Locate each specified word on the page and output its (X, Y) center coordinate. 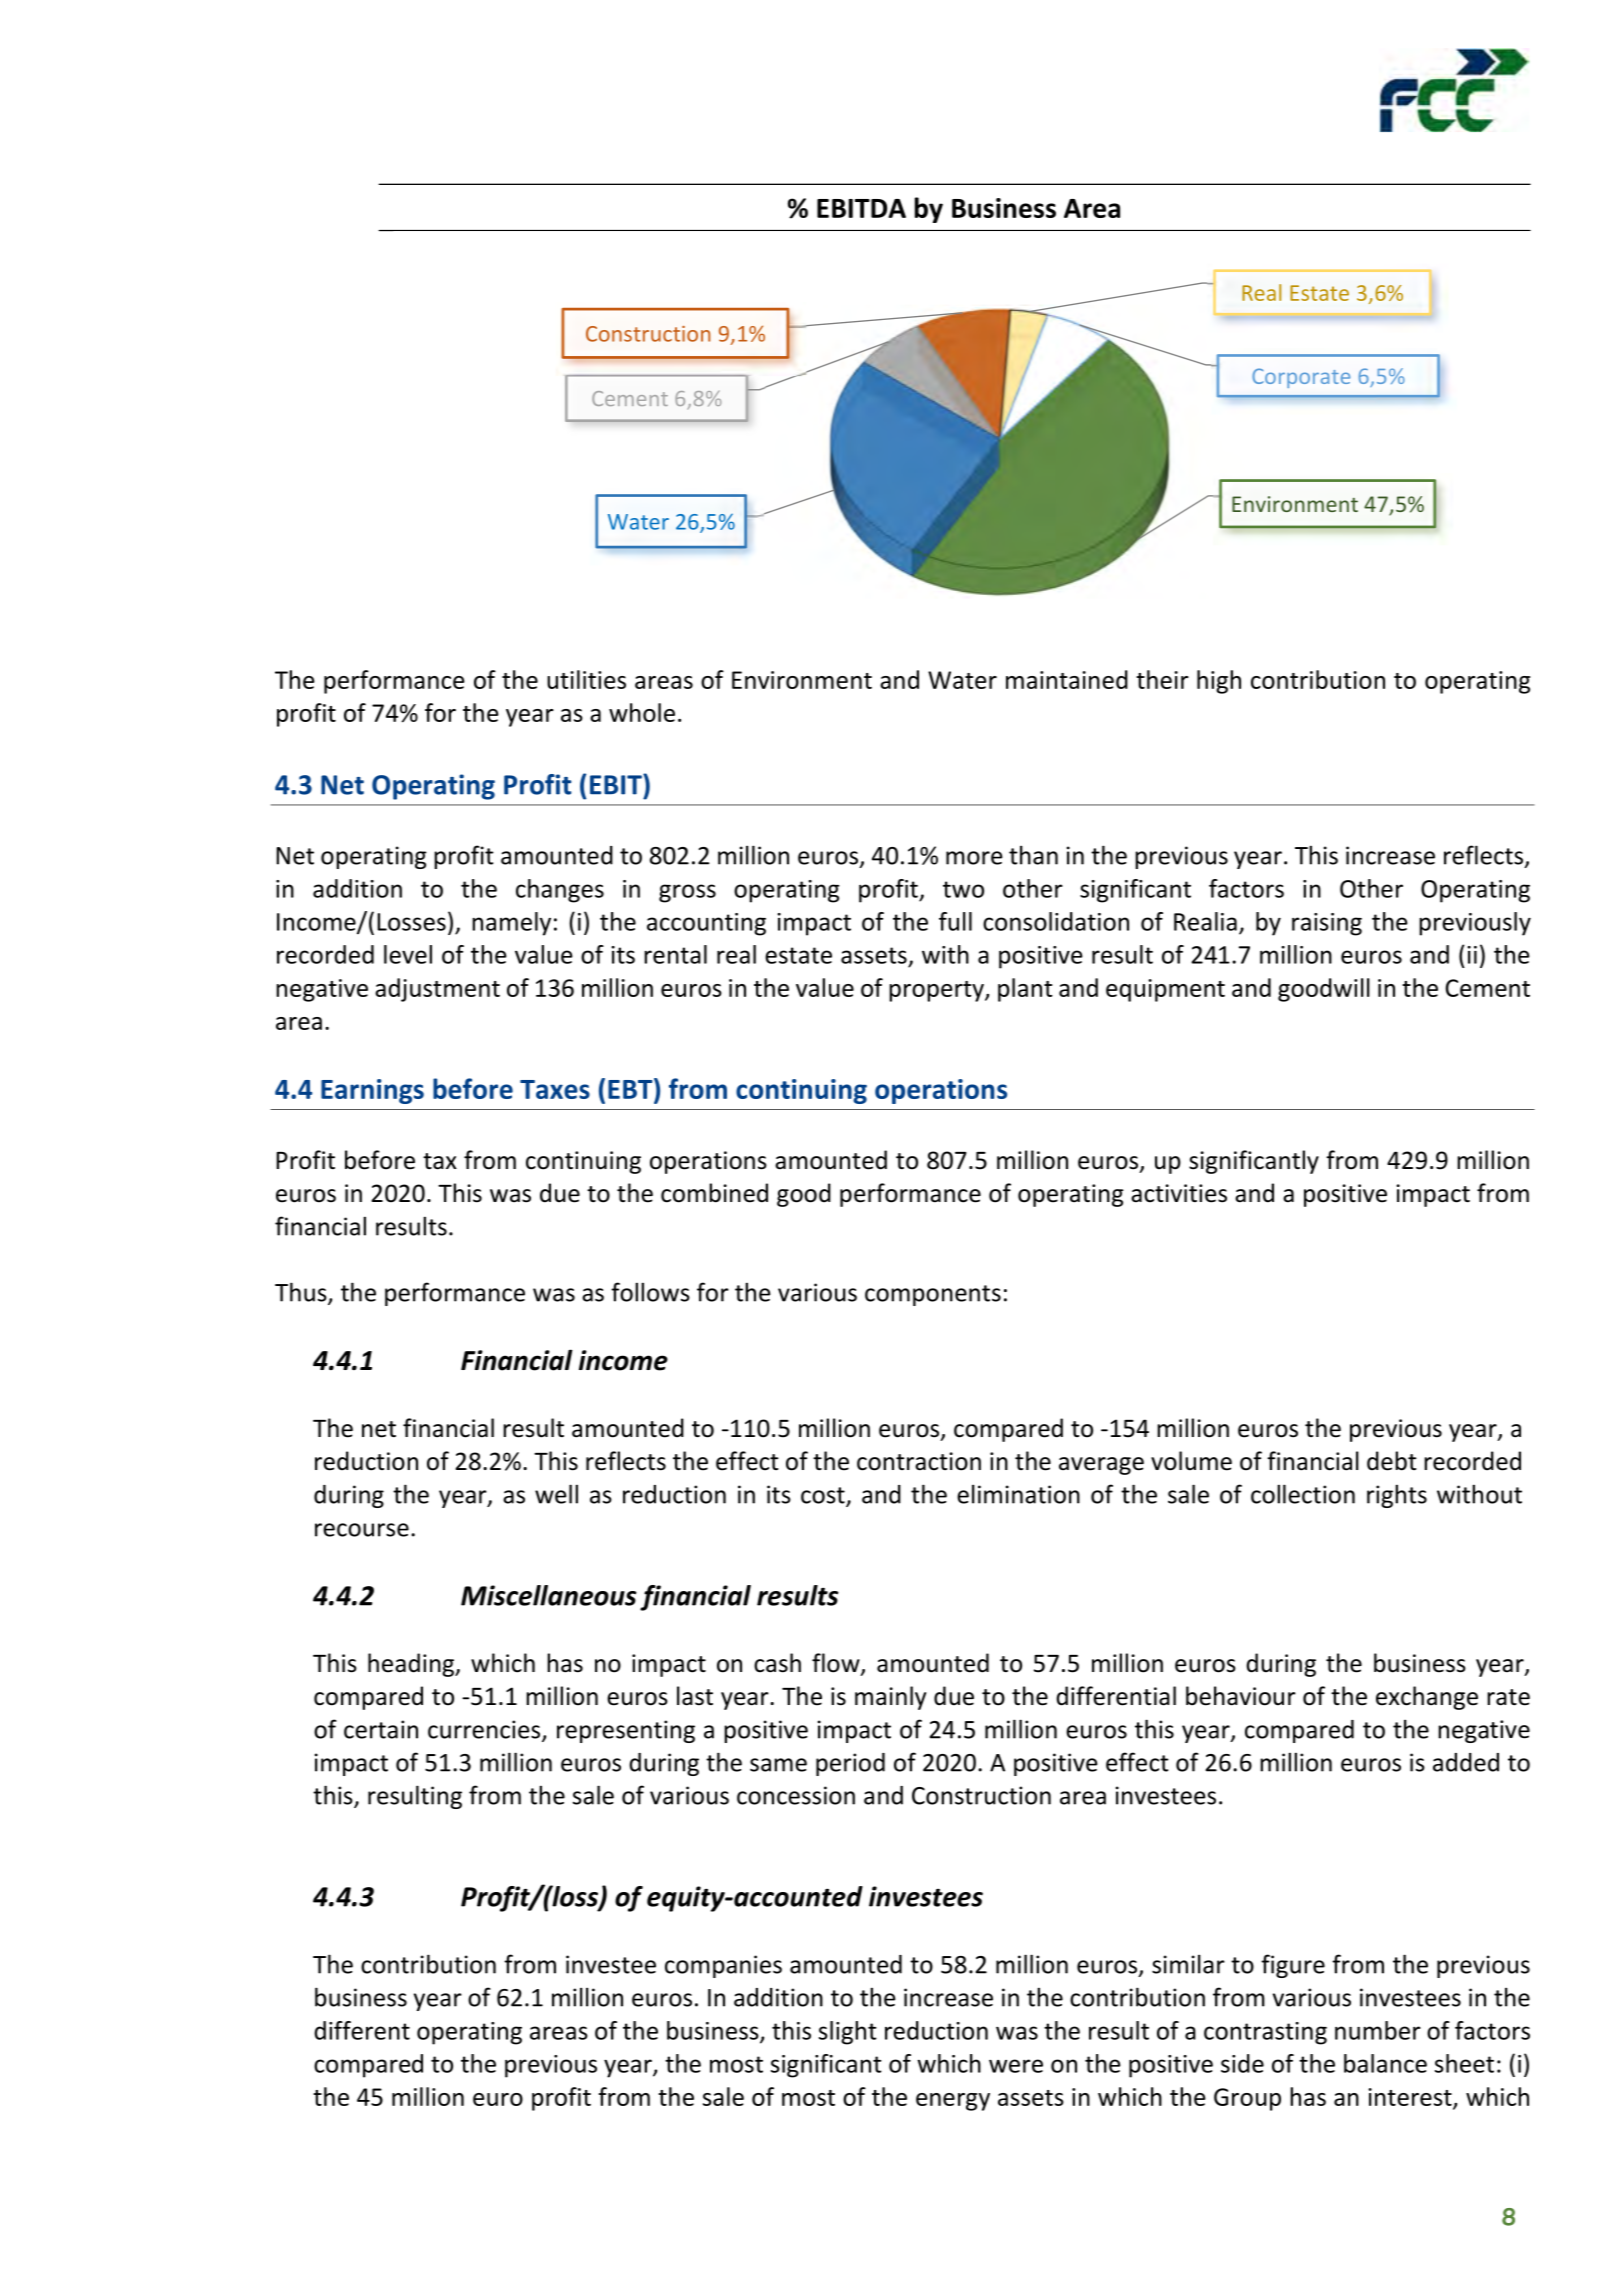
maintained (1067, 679)
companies (723, 1966)
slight (848, 2033)
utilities (586, 679)
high (1219, 682)
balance (1385, 2063)
